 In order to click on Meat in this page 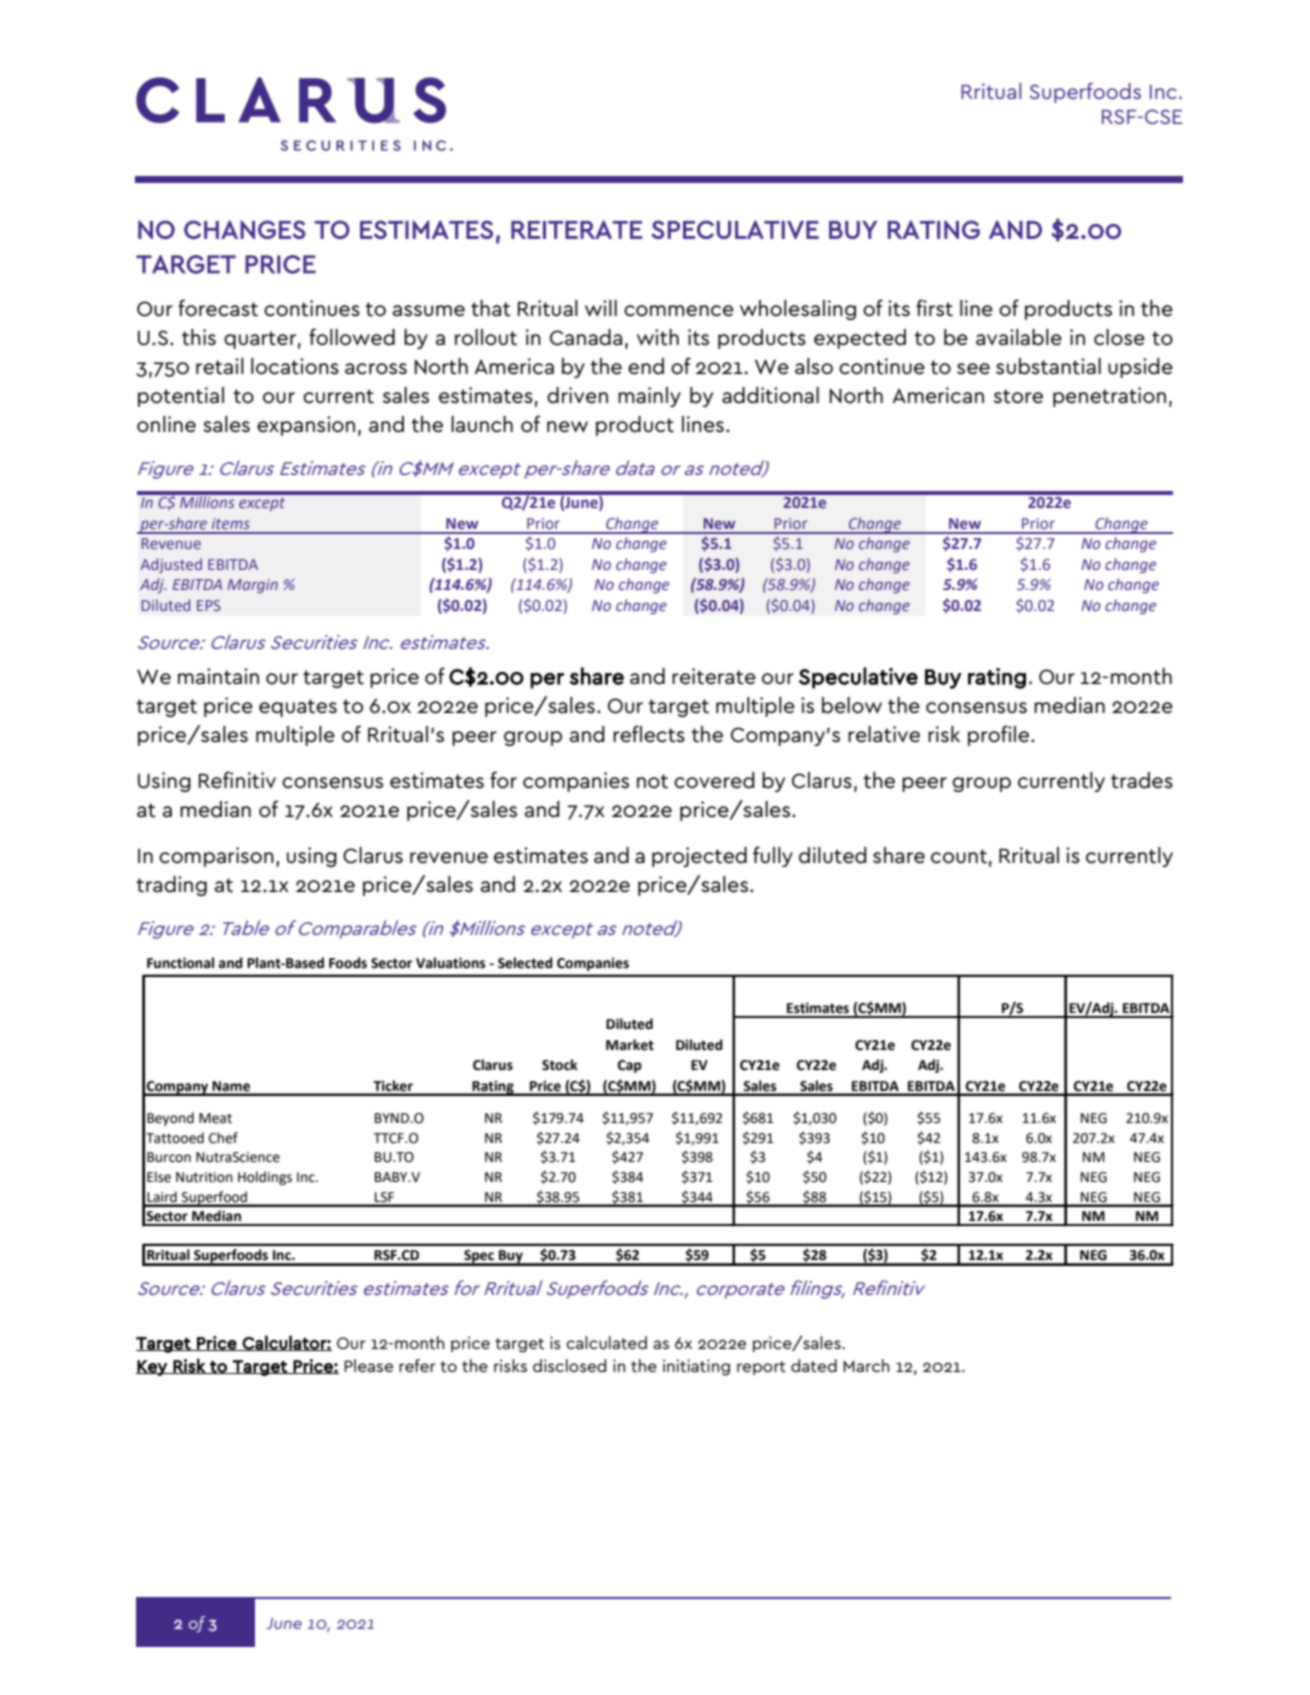, I will do `click(215, 1118)`.
